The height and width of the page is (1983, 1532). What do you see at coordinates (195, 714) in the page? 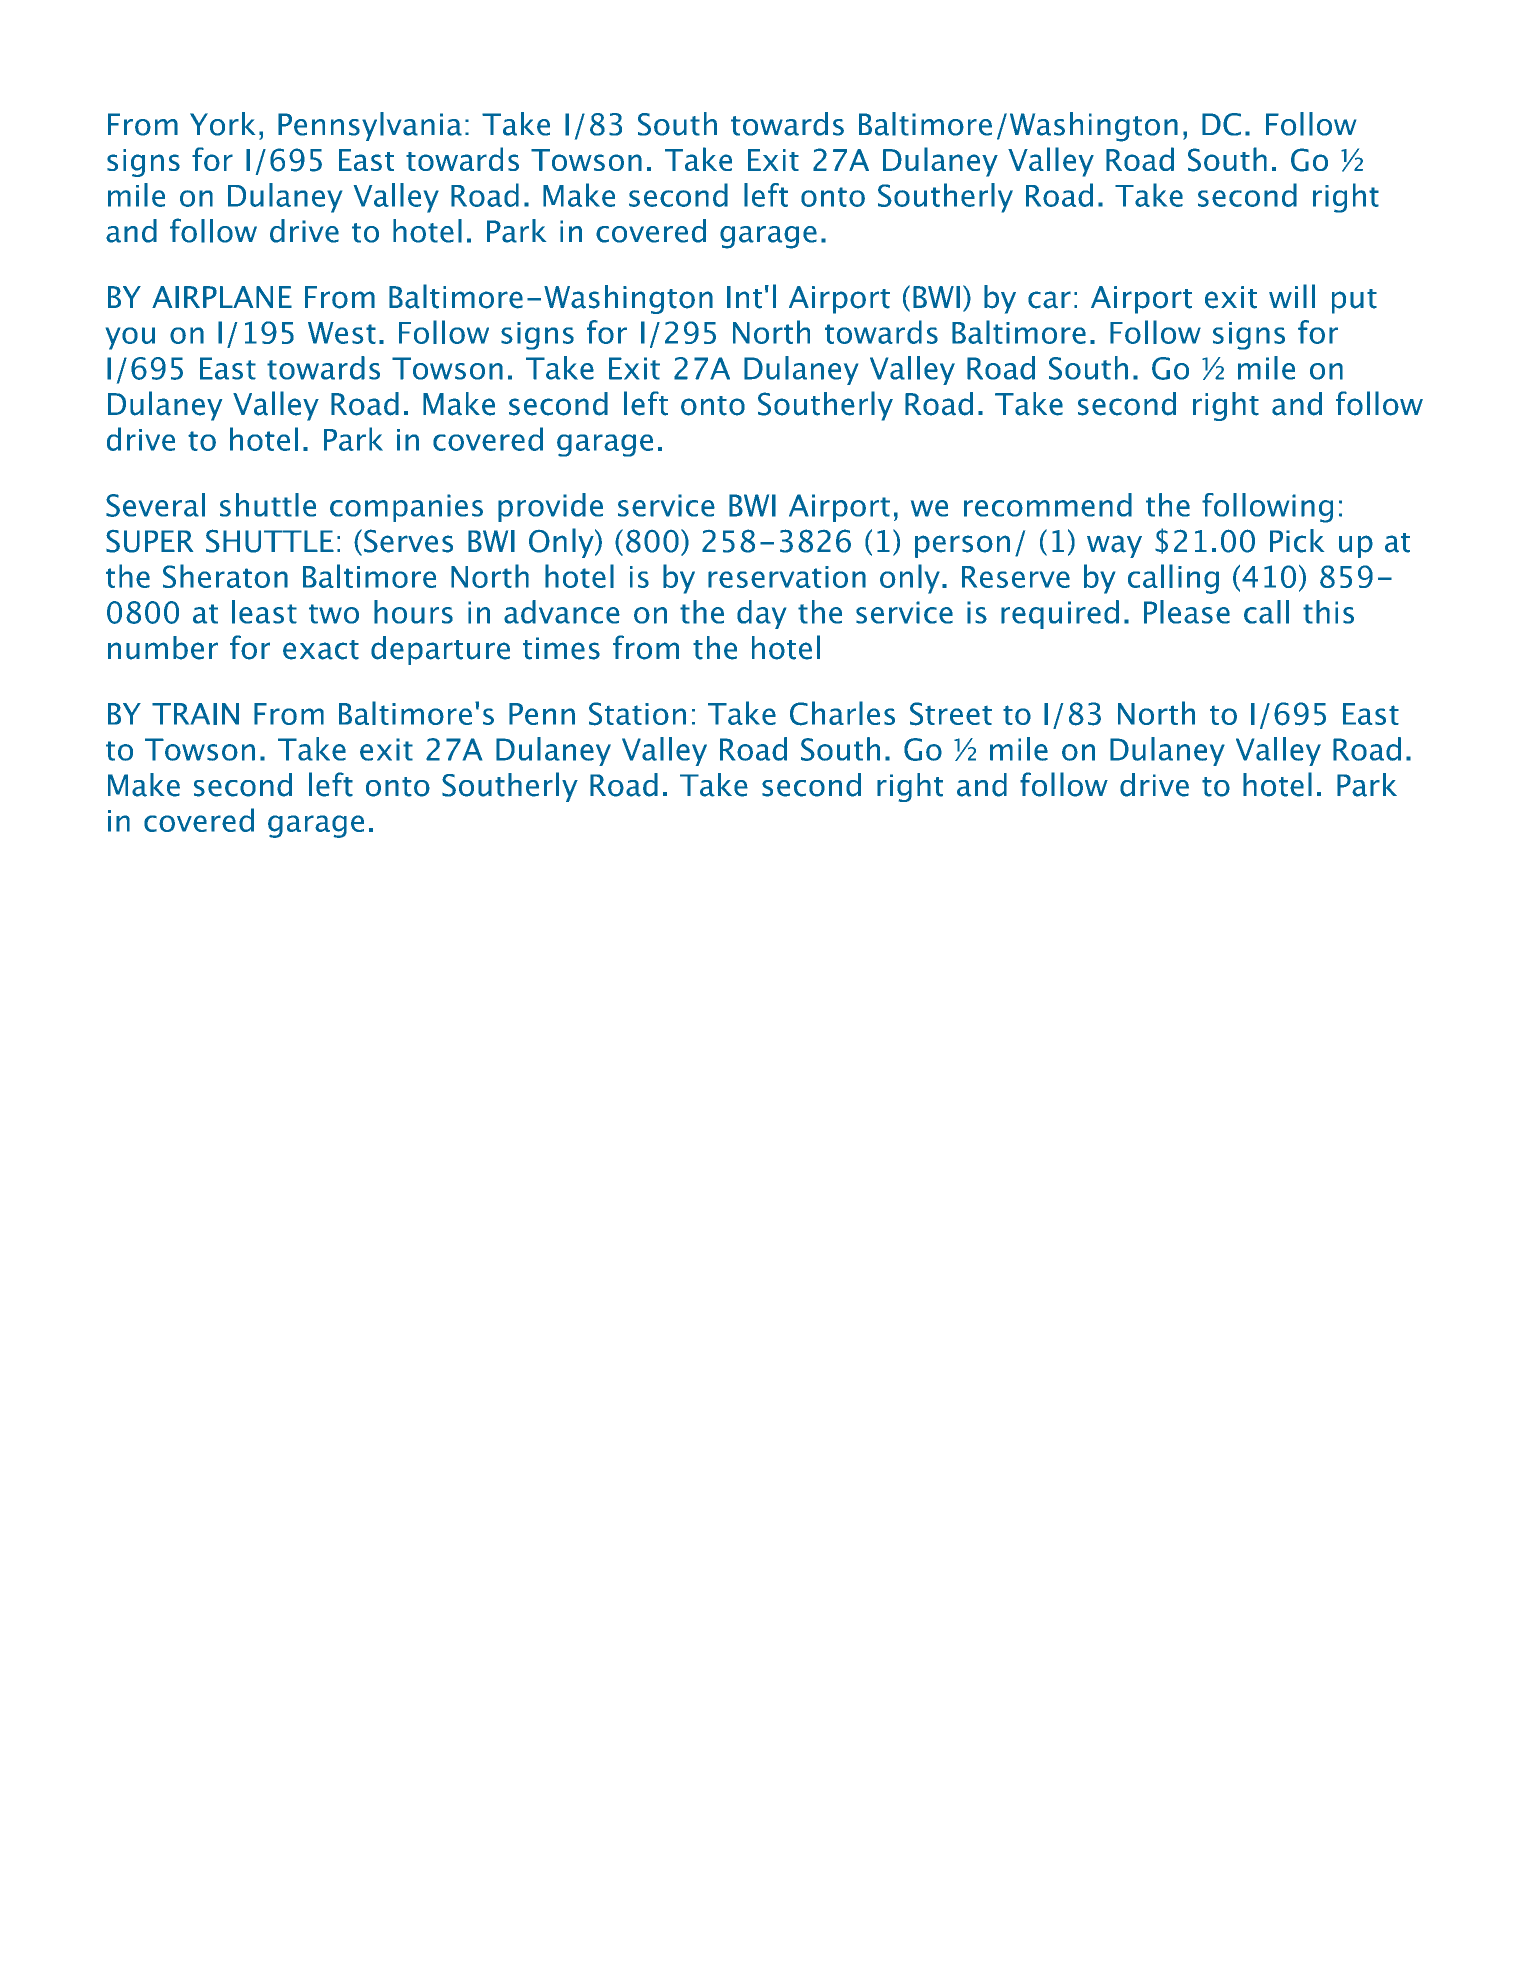
I see `TRAIN` at bounding box center [195, 714].
